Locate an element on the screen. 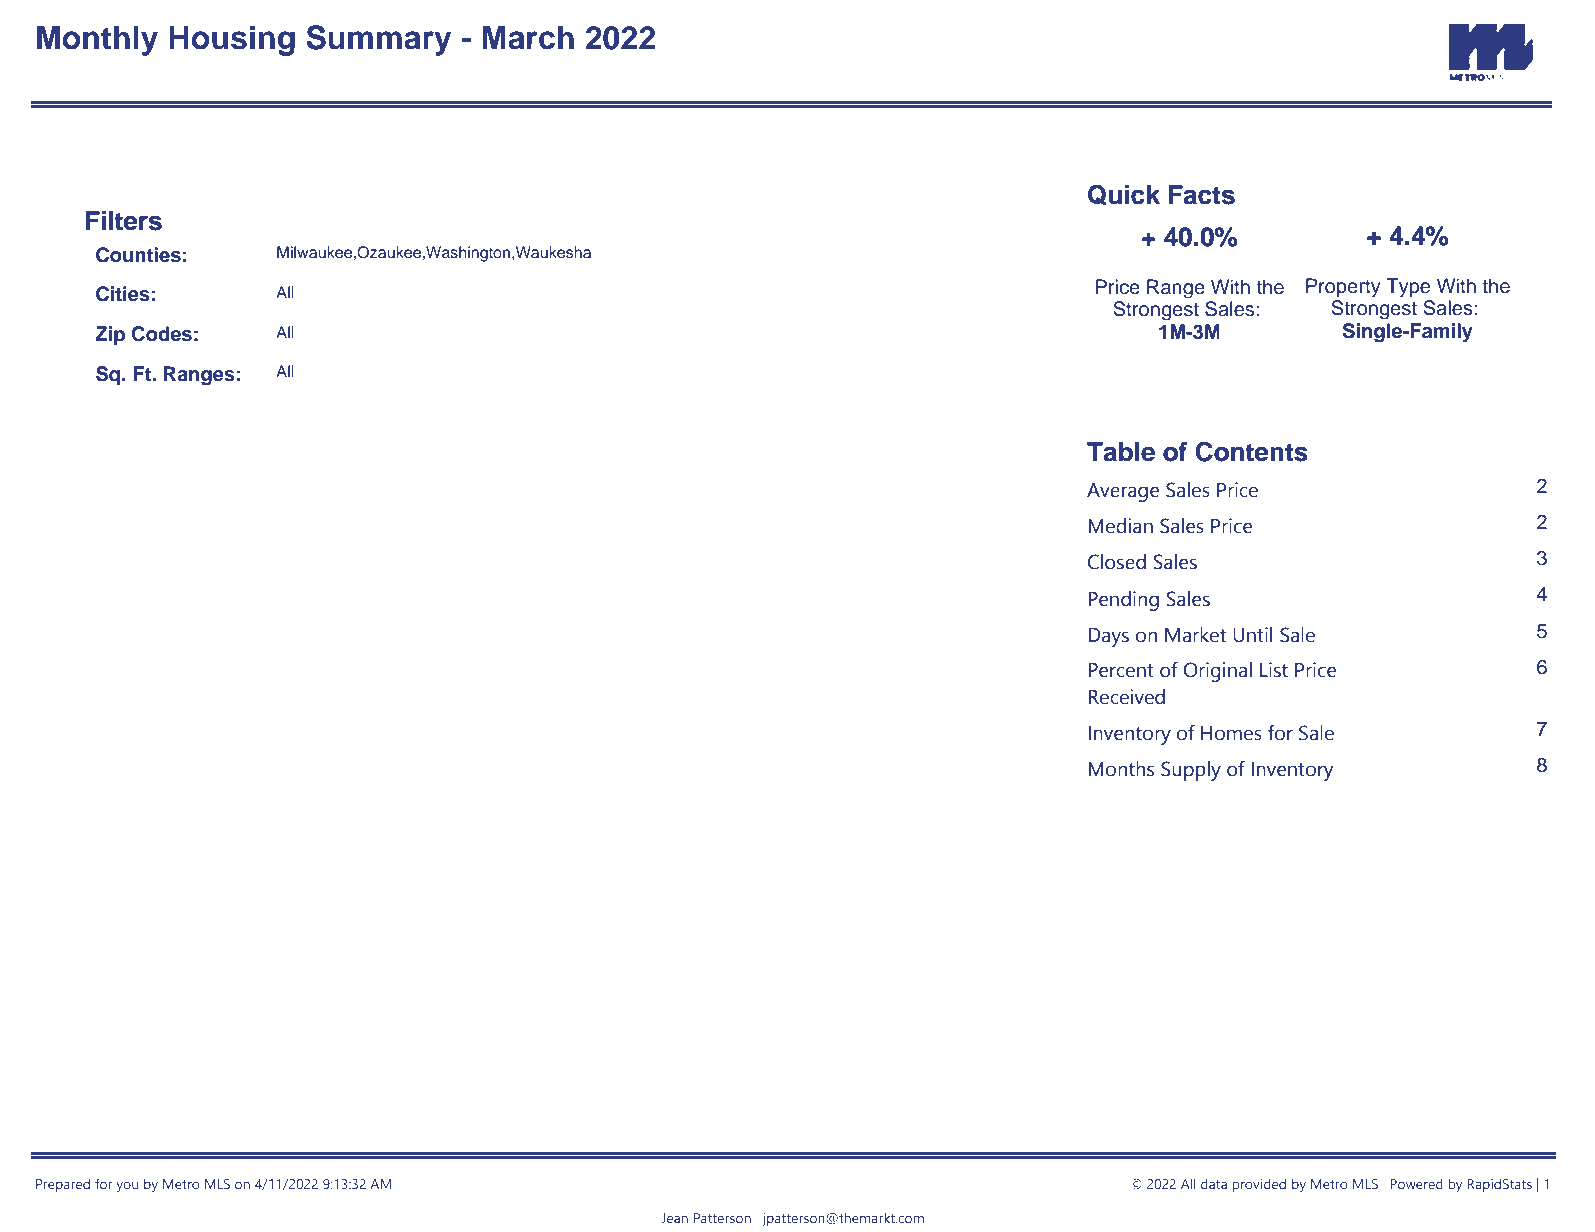 This screenshot has width=1595, height=1232. Days is located at coordinates (1108, 637).
